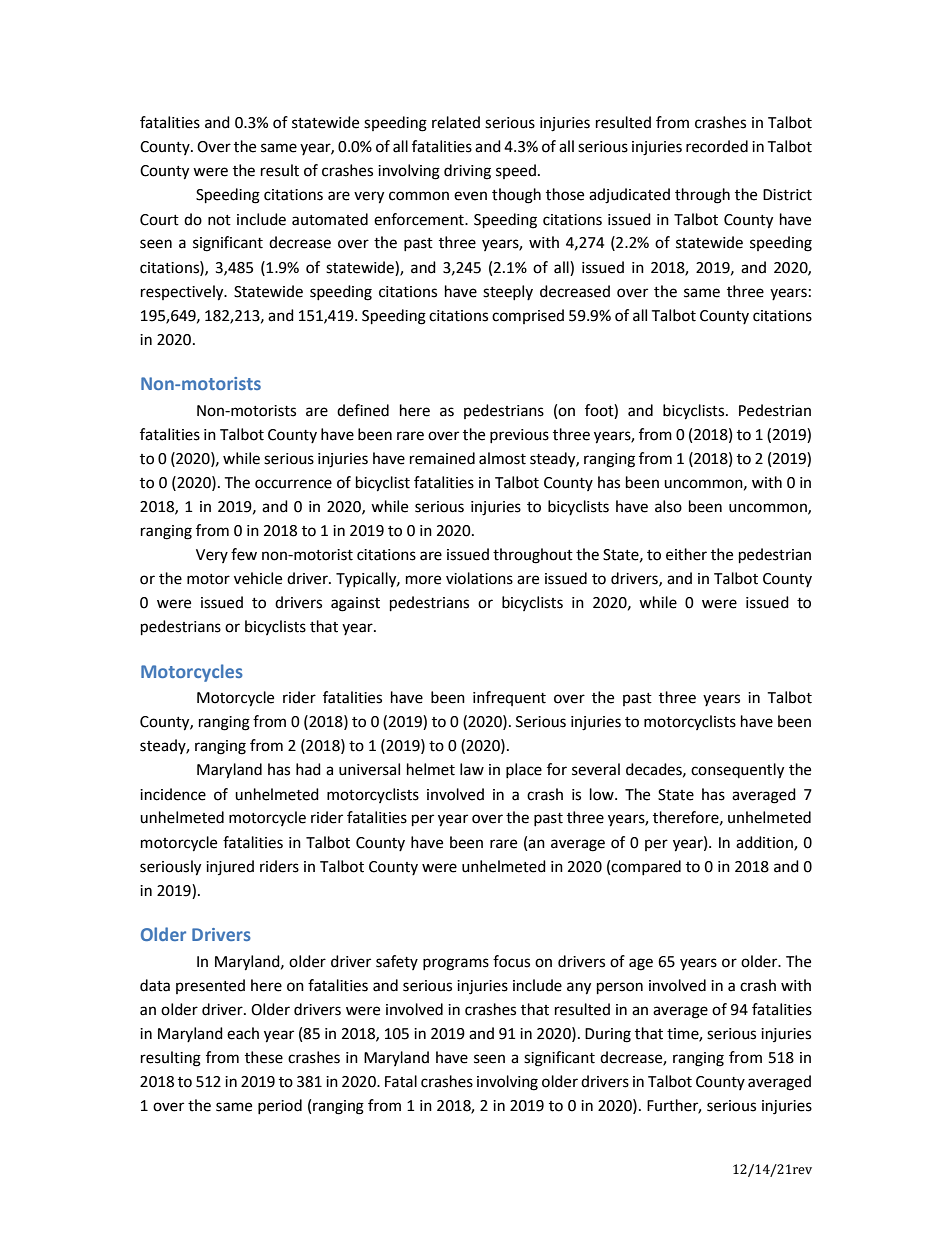 This document has height=1233, width=952. I want to click on driving, so click(467, 172).
